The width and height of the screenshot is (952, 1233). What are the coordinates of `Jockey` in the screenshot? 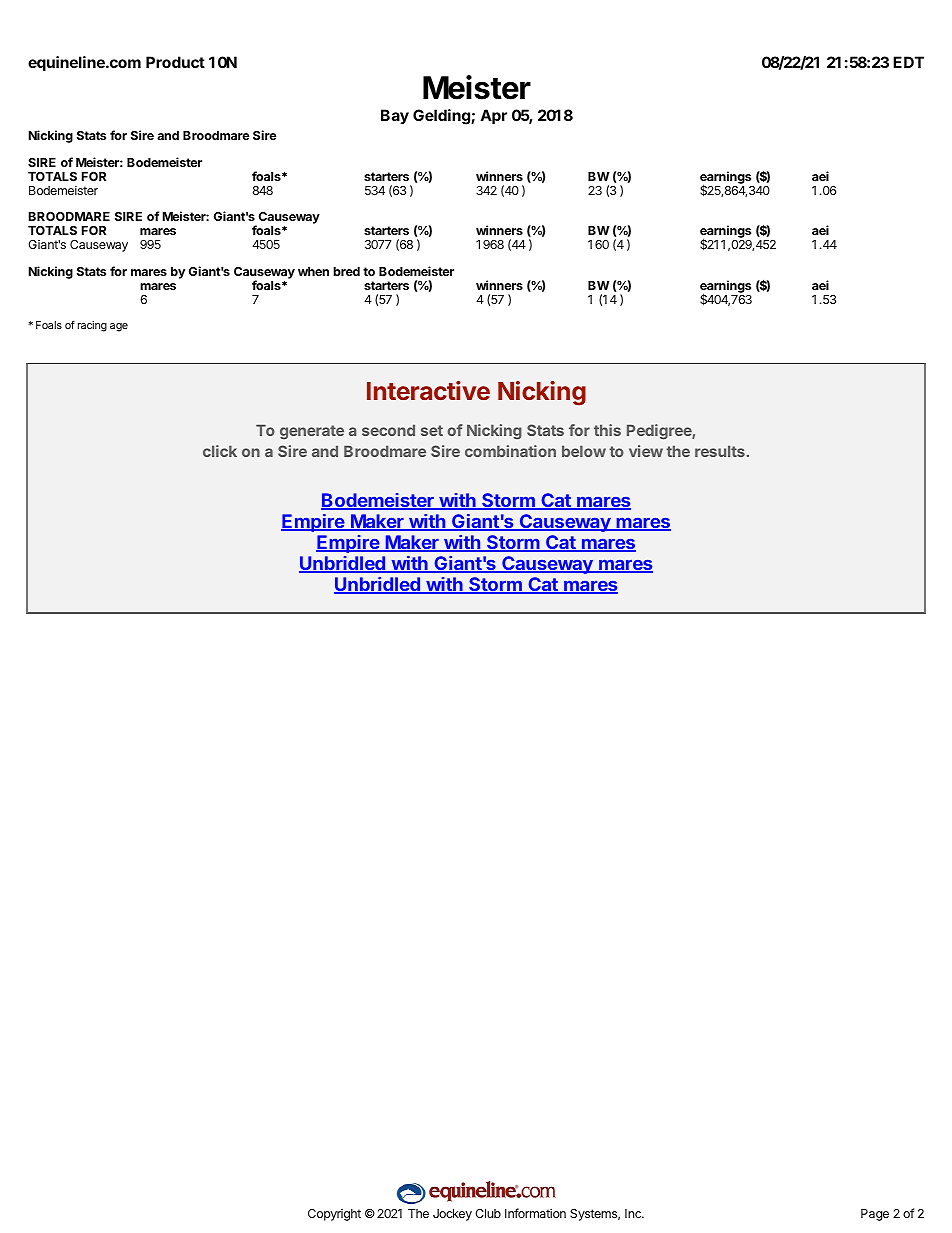 It's located at (452, 1215).
